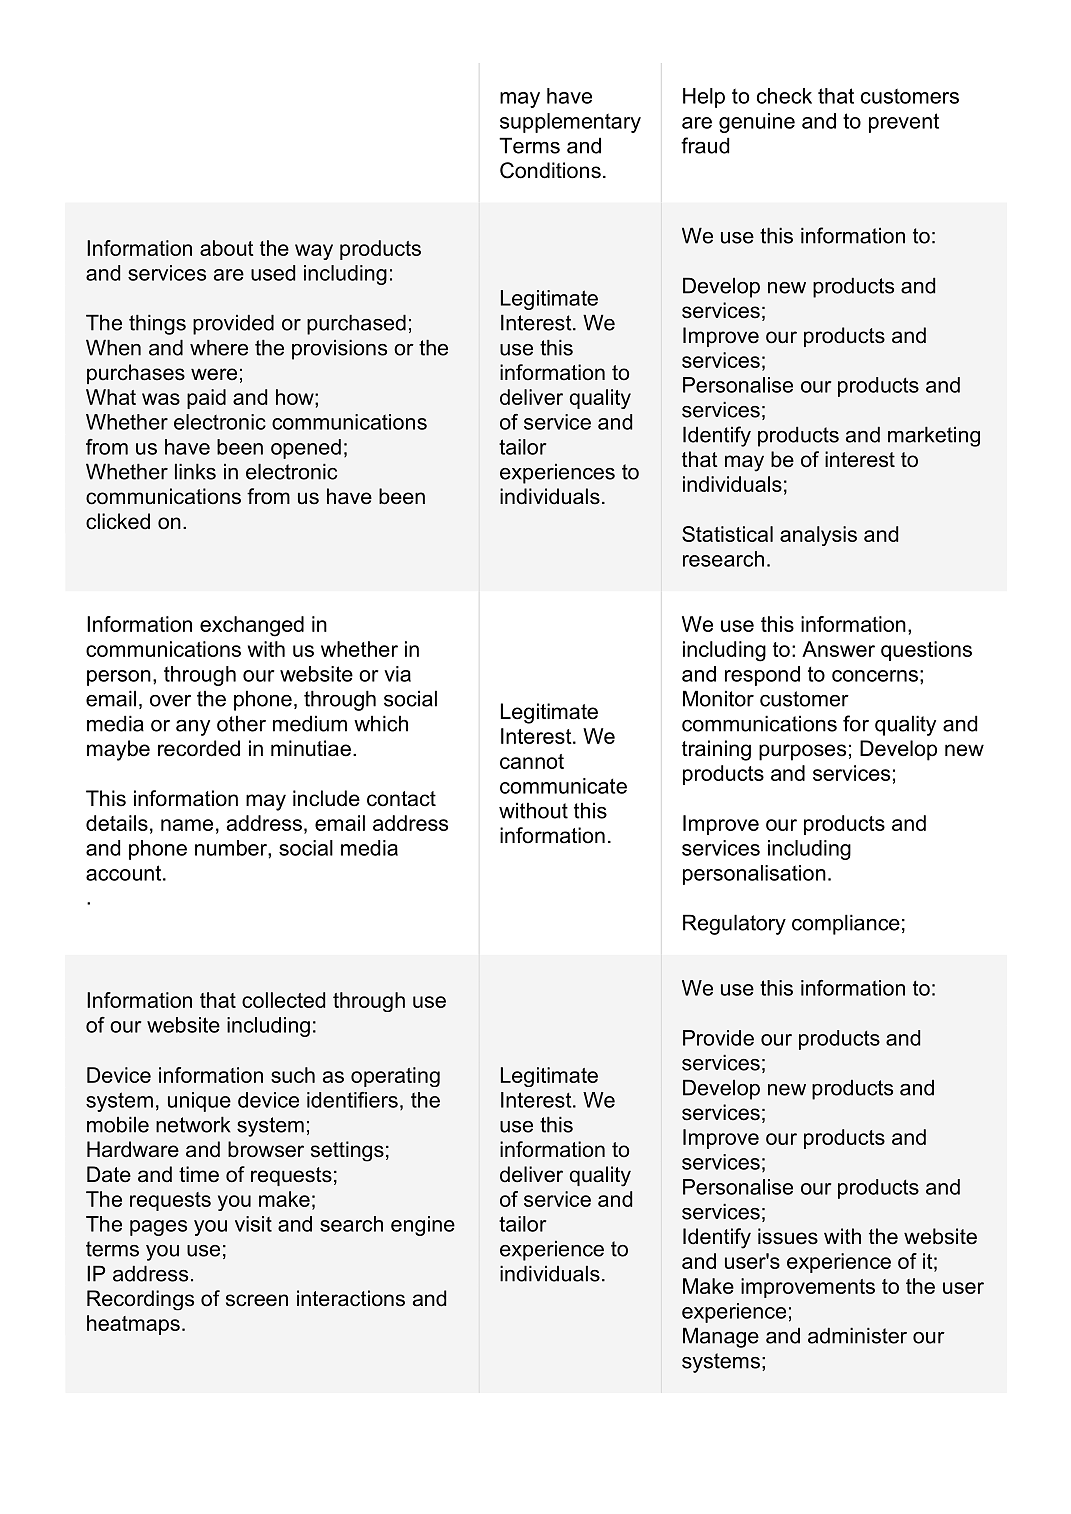  I want to click on Statistical, so click(727, 534).
